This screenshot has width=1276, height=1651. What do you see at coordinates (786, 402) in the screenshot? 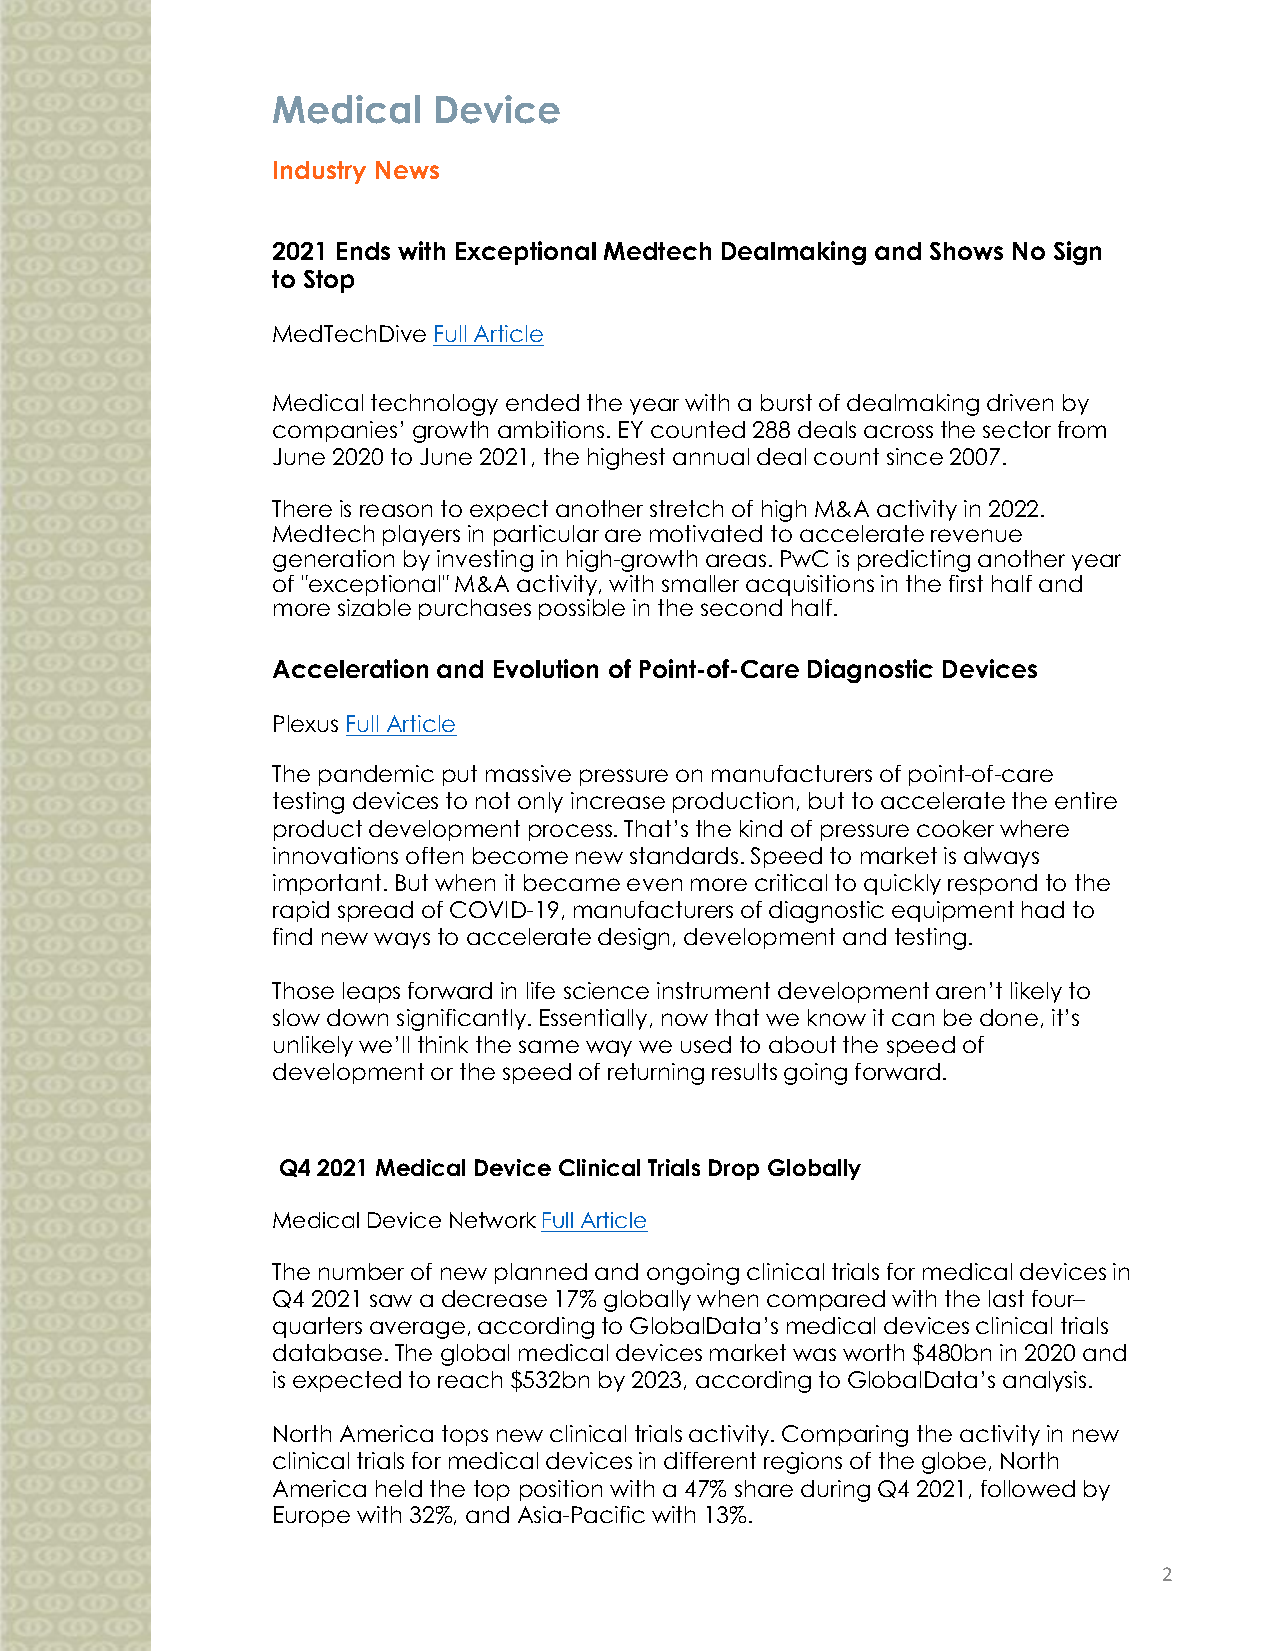
I see `burst` at bounding box center [786, 402].
